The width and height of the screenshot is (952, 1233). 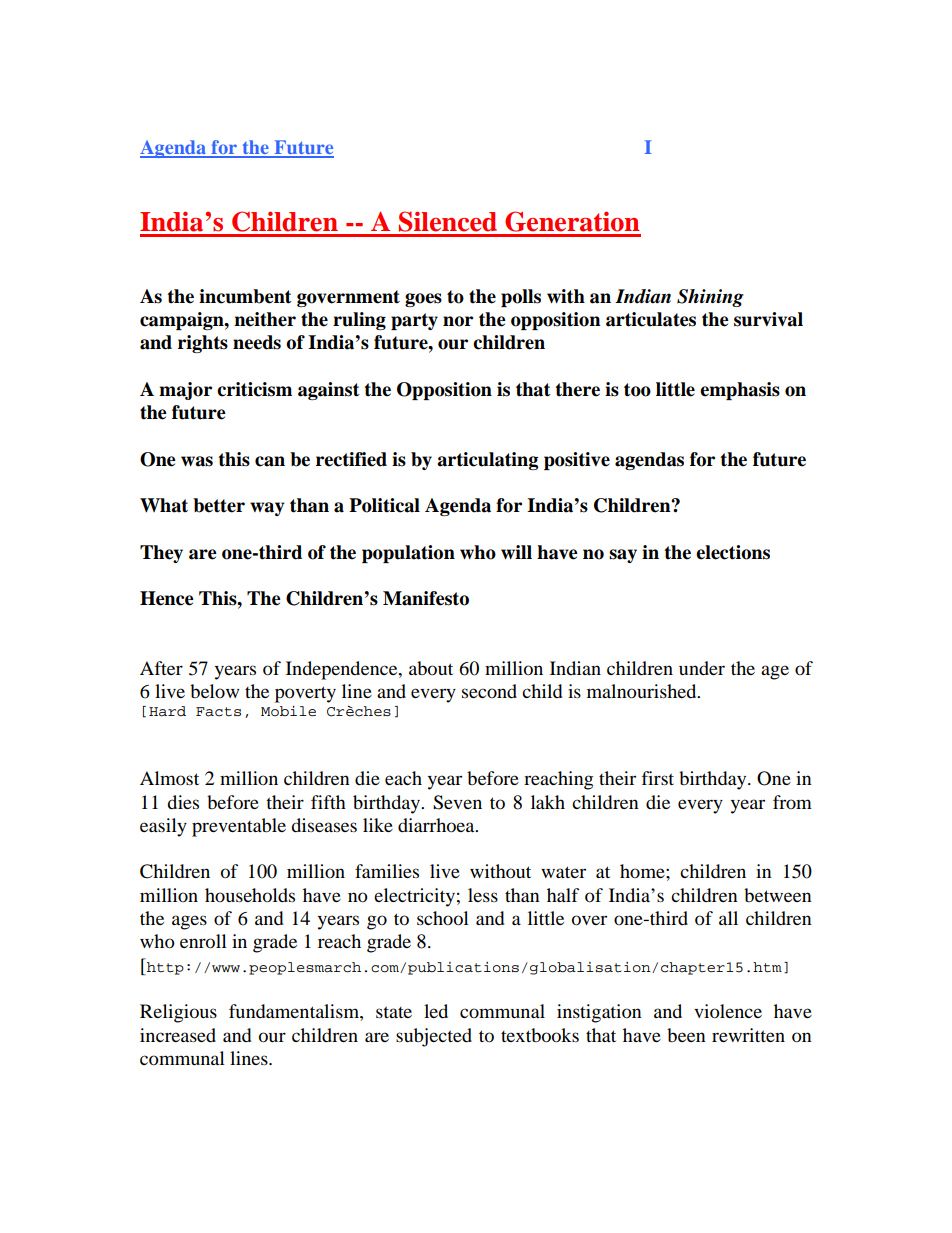 I want to click on preventable, so click(x=239, y=827).
